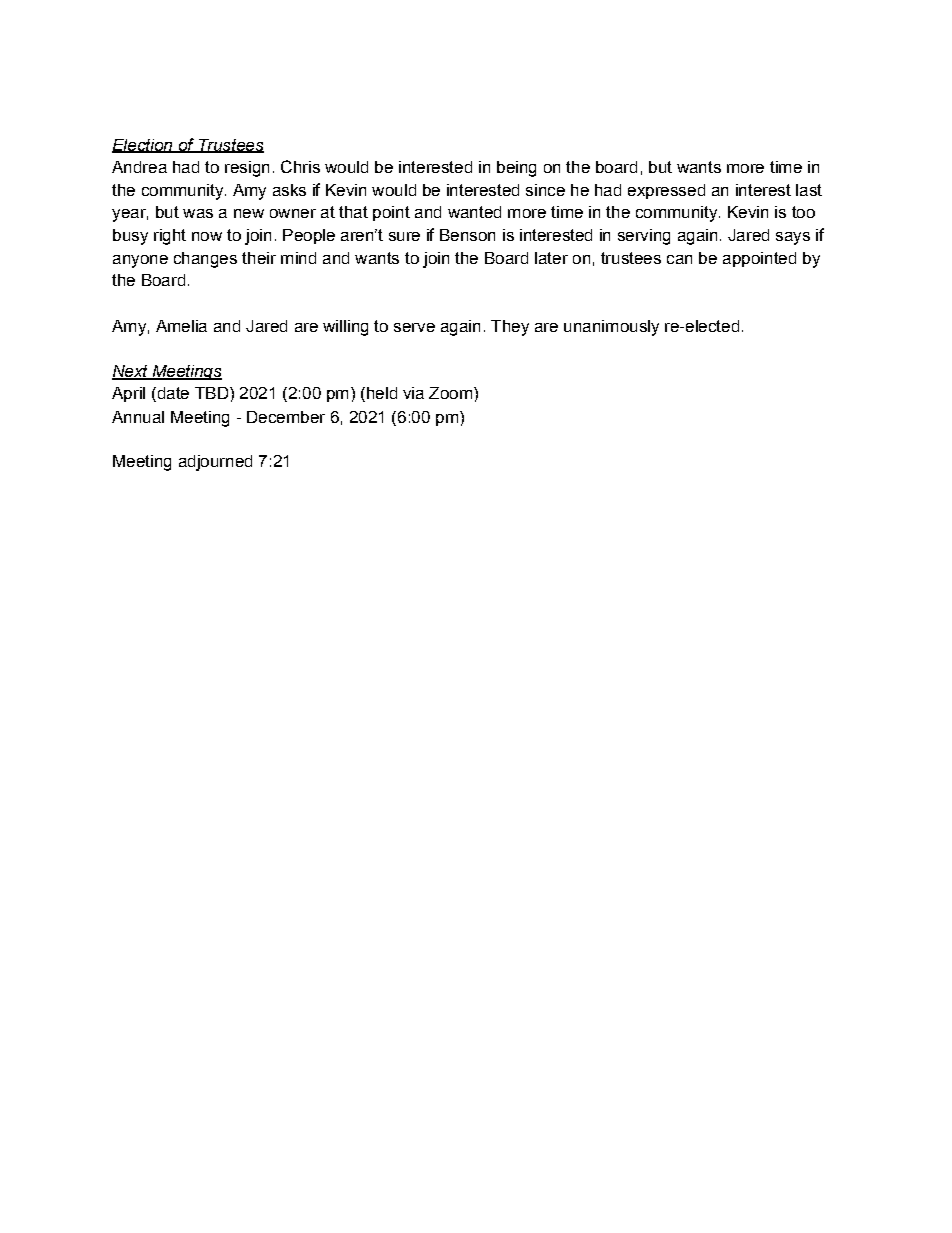 The image size is (952, 1233). Describe the element at coordinates (611, 328) in the screenshot. I see `unanimously` at that location.
